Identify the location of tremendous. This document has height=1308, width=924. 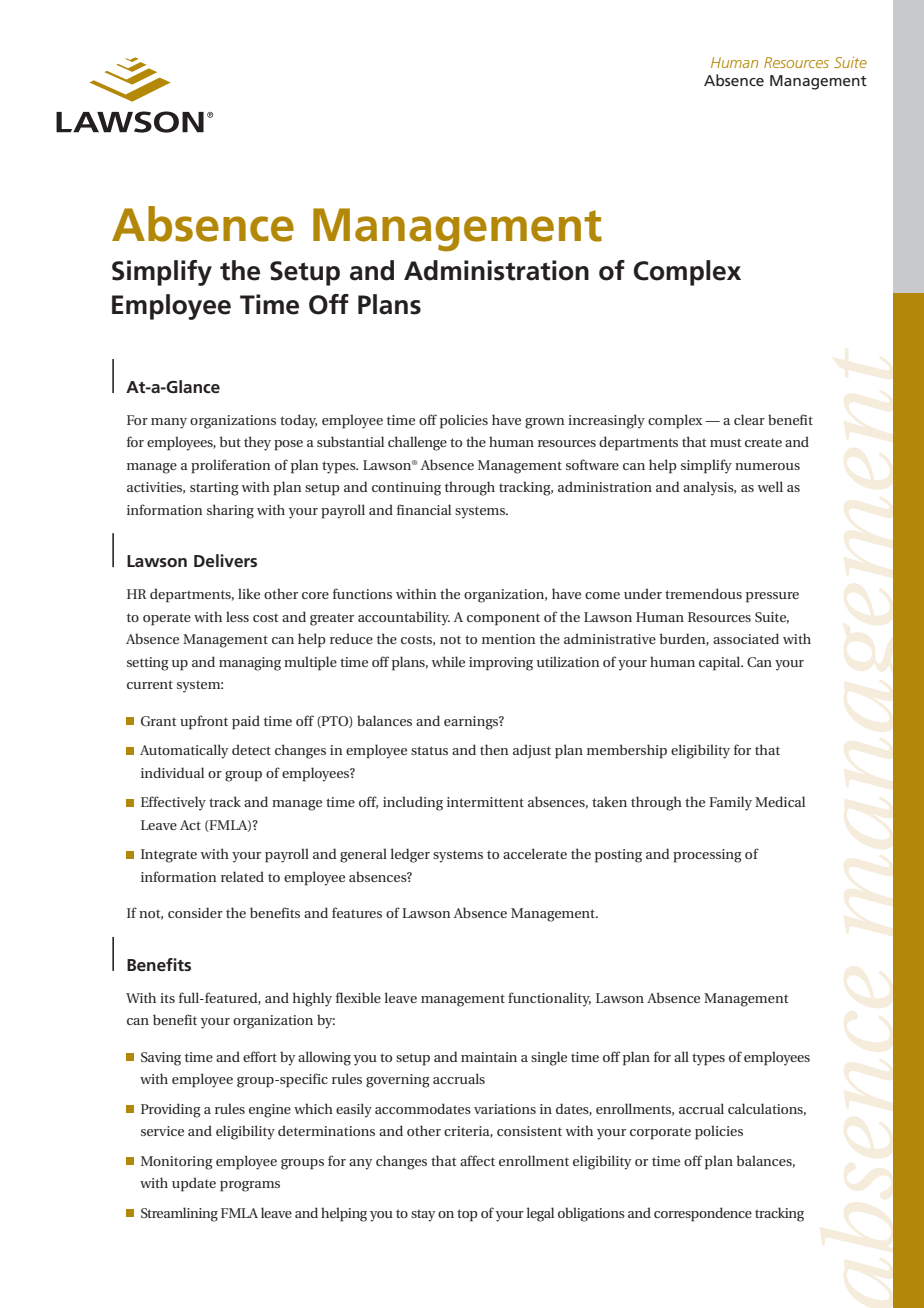
(703, 593).
